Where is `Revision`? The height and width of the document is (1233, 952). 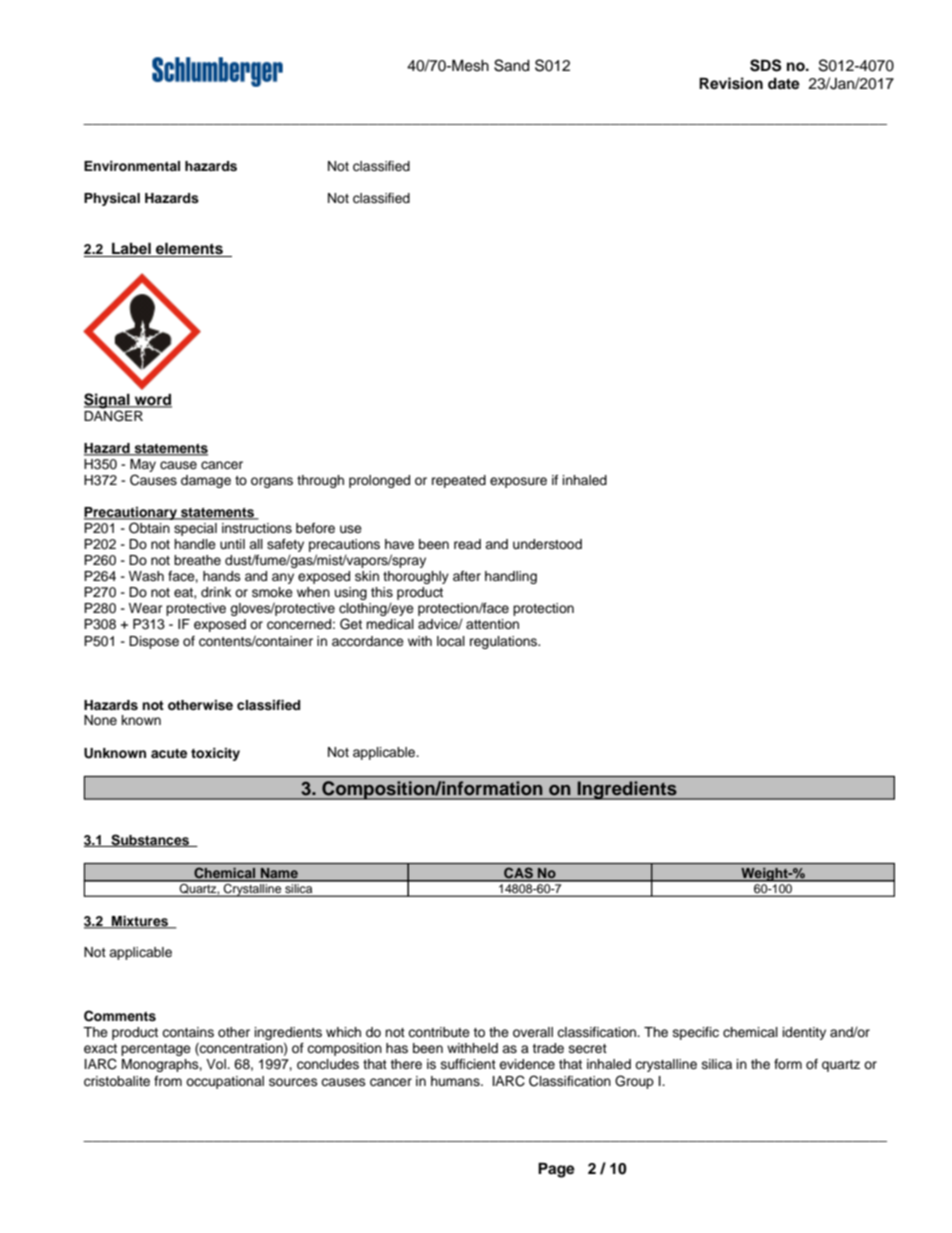 Revision is located at coordinates (731, 83).
